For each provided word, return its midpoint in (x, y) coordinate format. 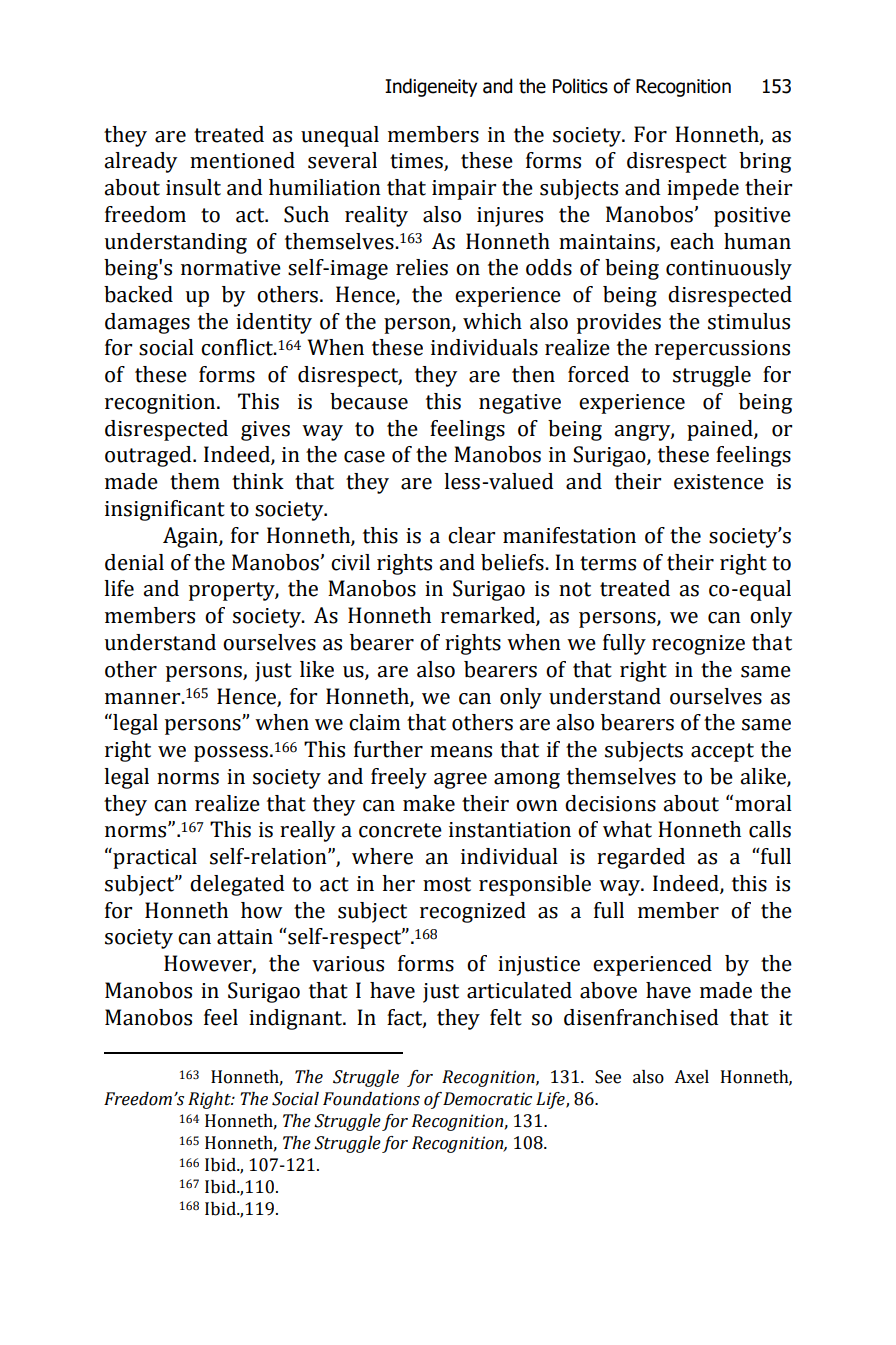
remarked (489, 616)
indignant (297, 1019)
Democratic (487, 1099)
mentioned (242, 160)
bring (765, 162)
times (417, 162)
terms (608, 563)
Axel (691, 1077)
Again (191, 537)
